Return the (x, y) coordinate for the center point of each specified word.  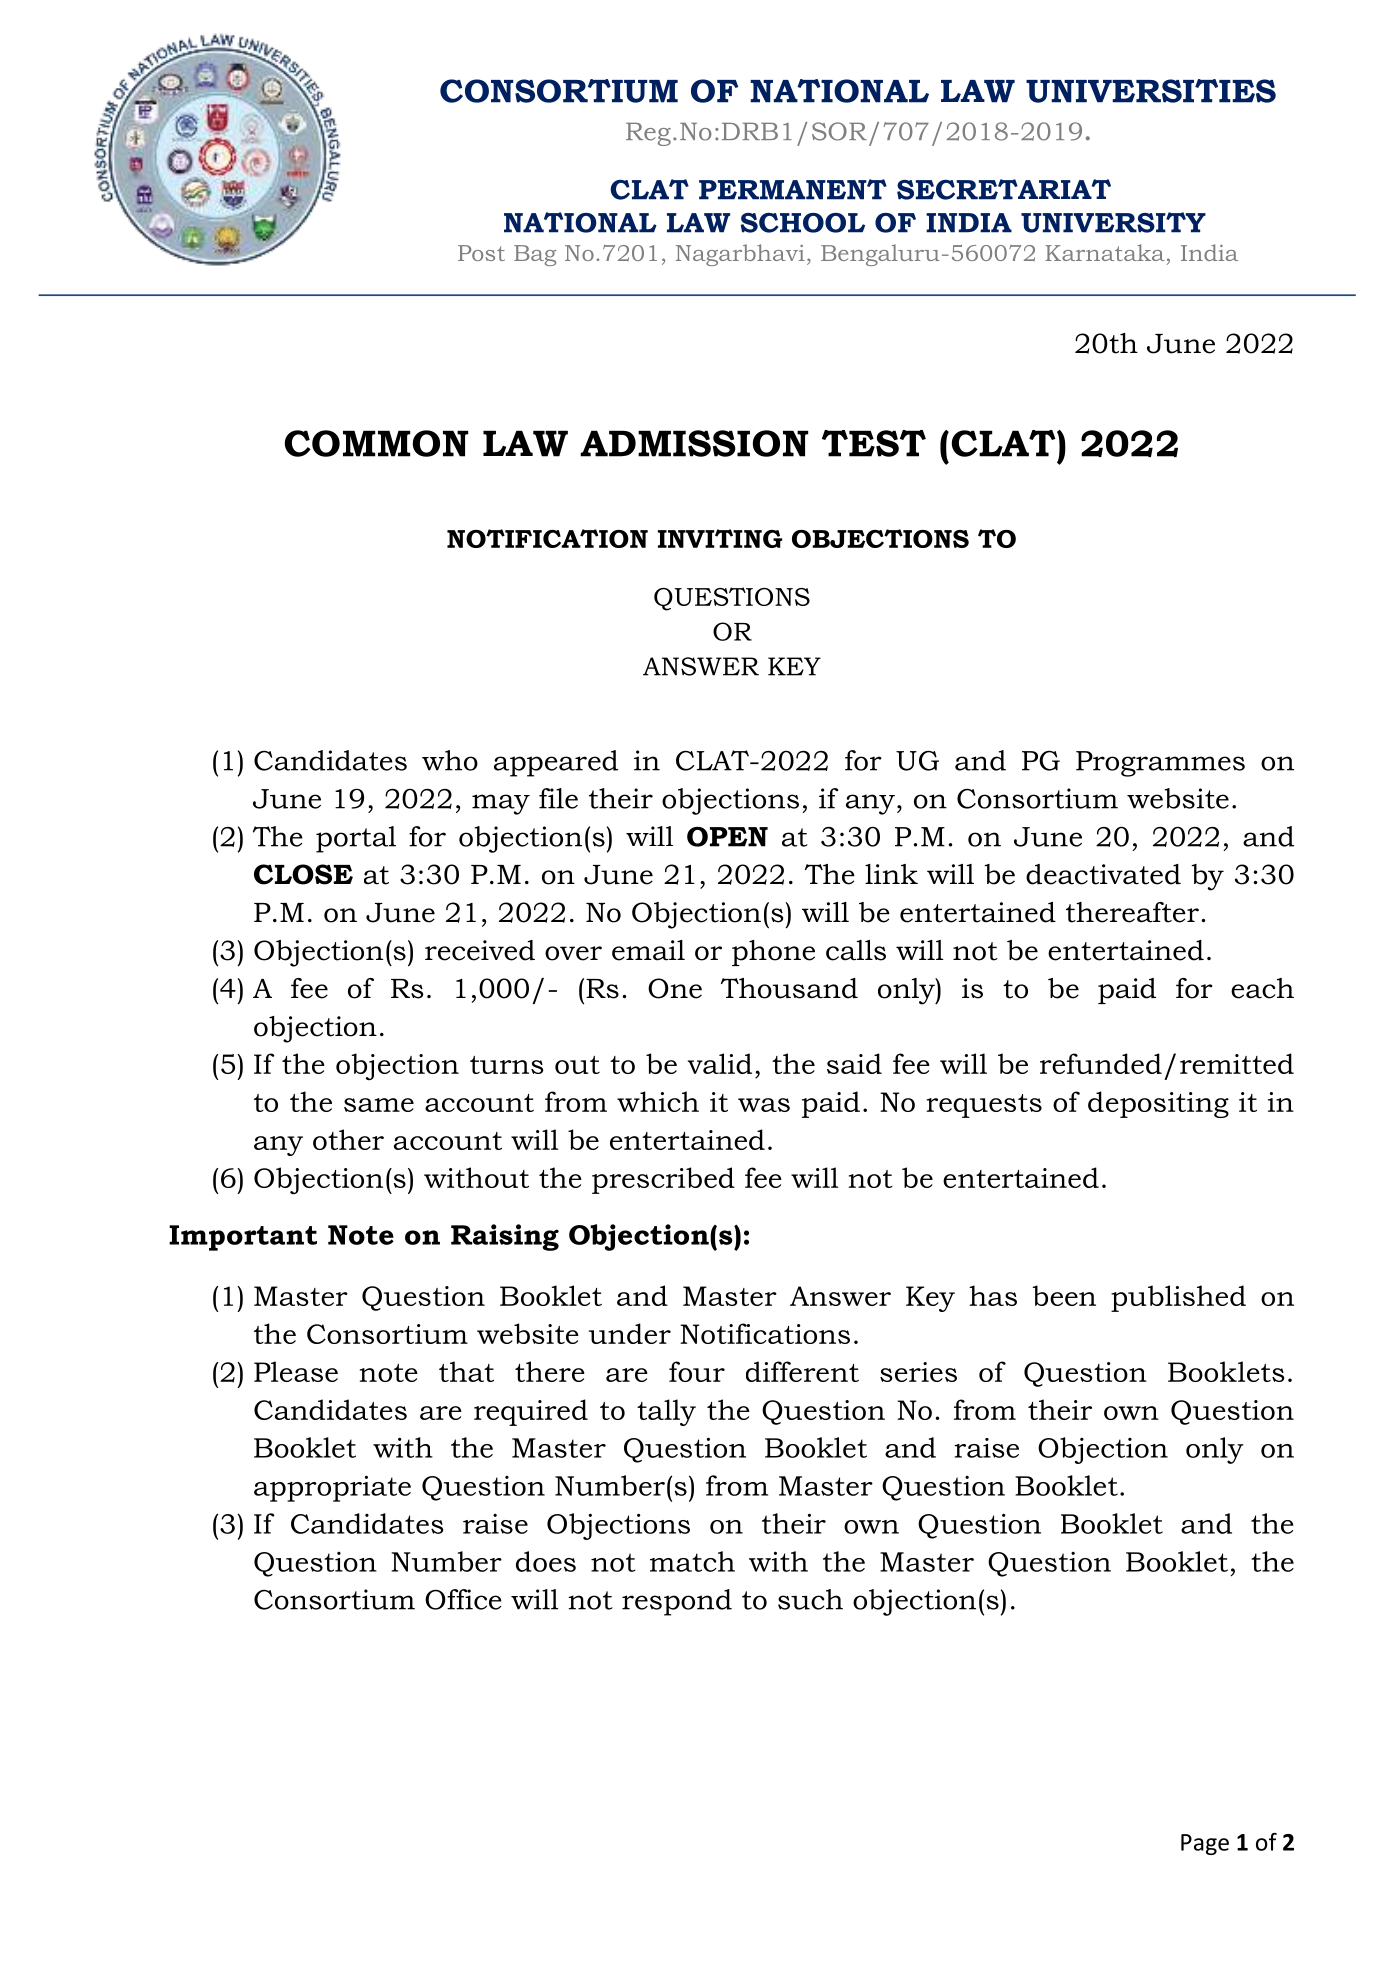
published (1178, 1298)
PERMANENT (793, 189)
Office (463, 1599)
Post (481, 253)
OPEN (727, 836)
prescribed (663, 1180)
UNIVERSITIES (1151, 91)
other (348, 1139)
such (810, 1599)
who (450, 760)
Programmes (1160, 764)
